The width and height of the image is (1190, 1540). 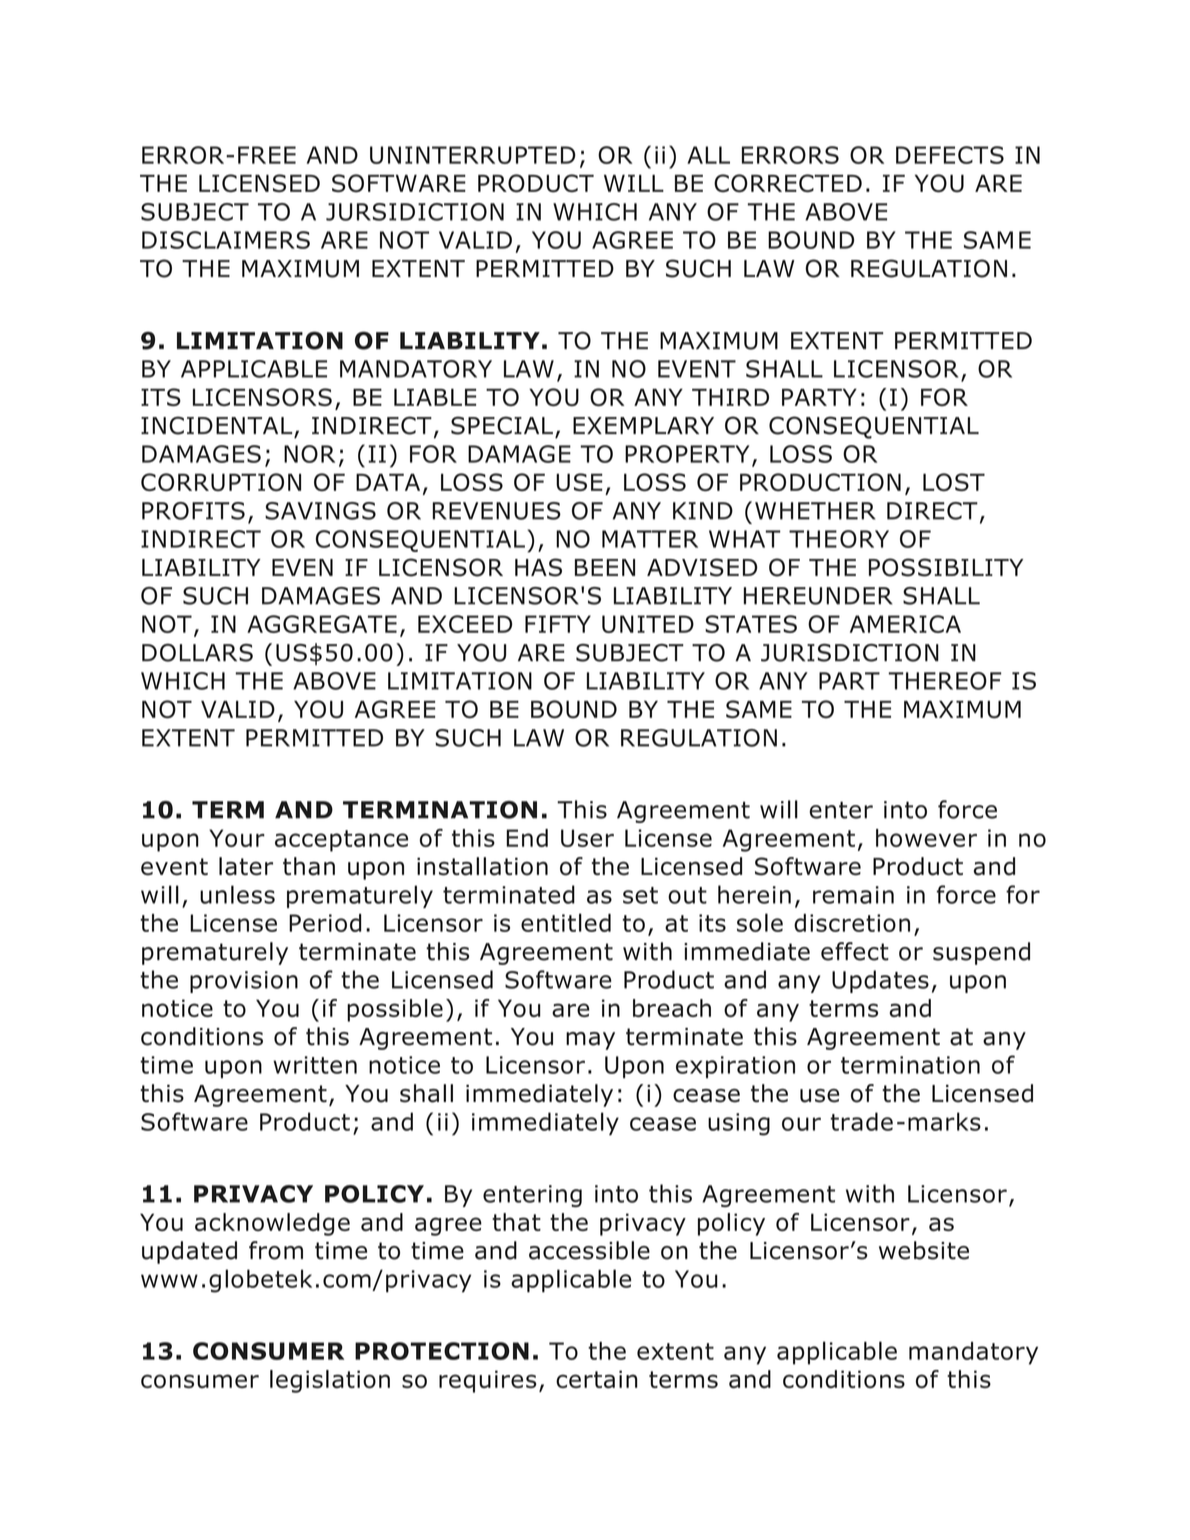 I want to click on website, so click(x=924, y=1250).
